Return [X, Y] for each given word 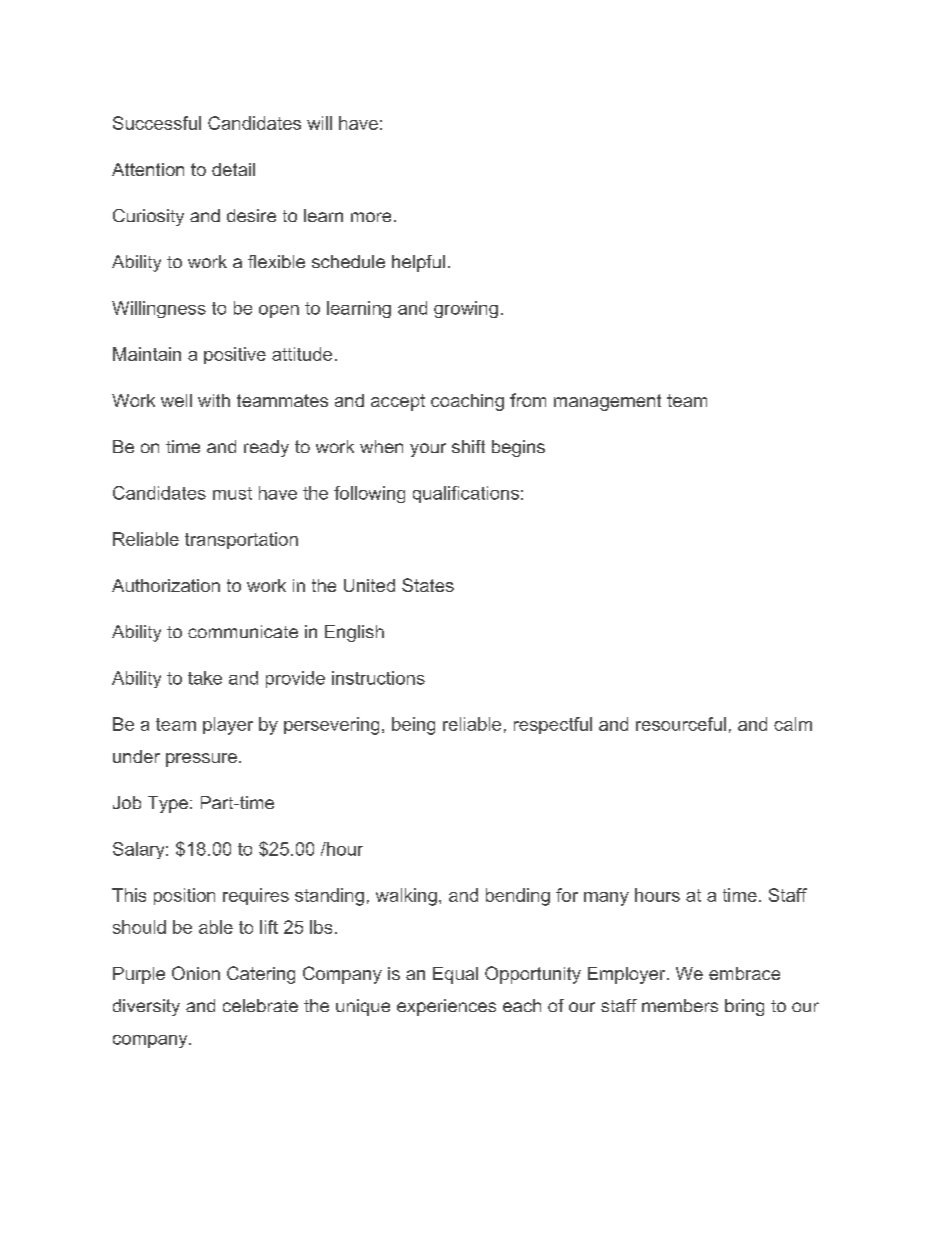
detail [233, 169]
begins [518, 448]
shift [468, 446]
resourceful [681, 724]
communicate [243, 631]
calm [793, 724]
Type [168, 804]
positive [235, 355]
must [232, 493]
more [371, 217]
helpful [418, 263]
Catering [261, 975]
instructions [378, 678]
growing [466, 309]
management [607, 402]
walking [406, 897]
